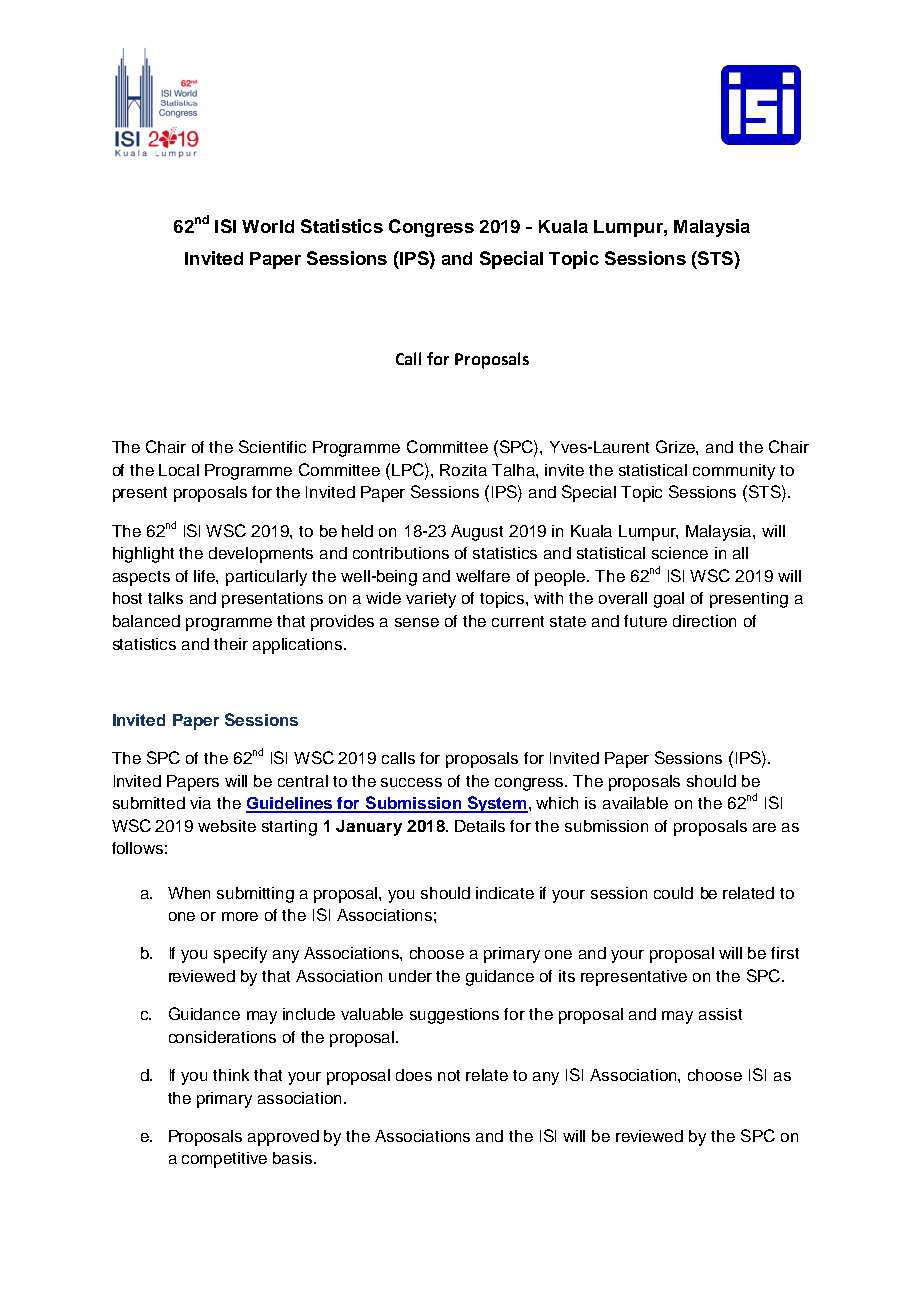  I want to click on not, so click(449, 1075).
